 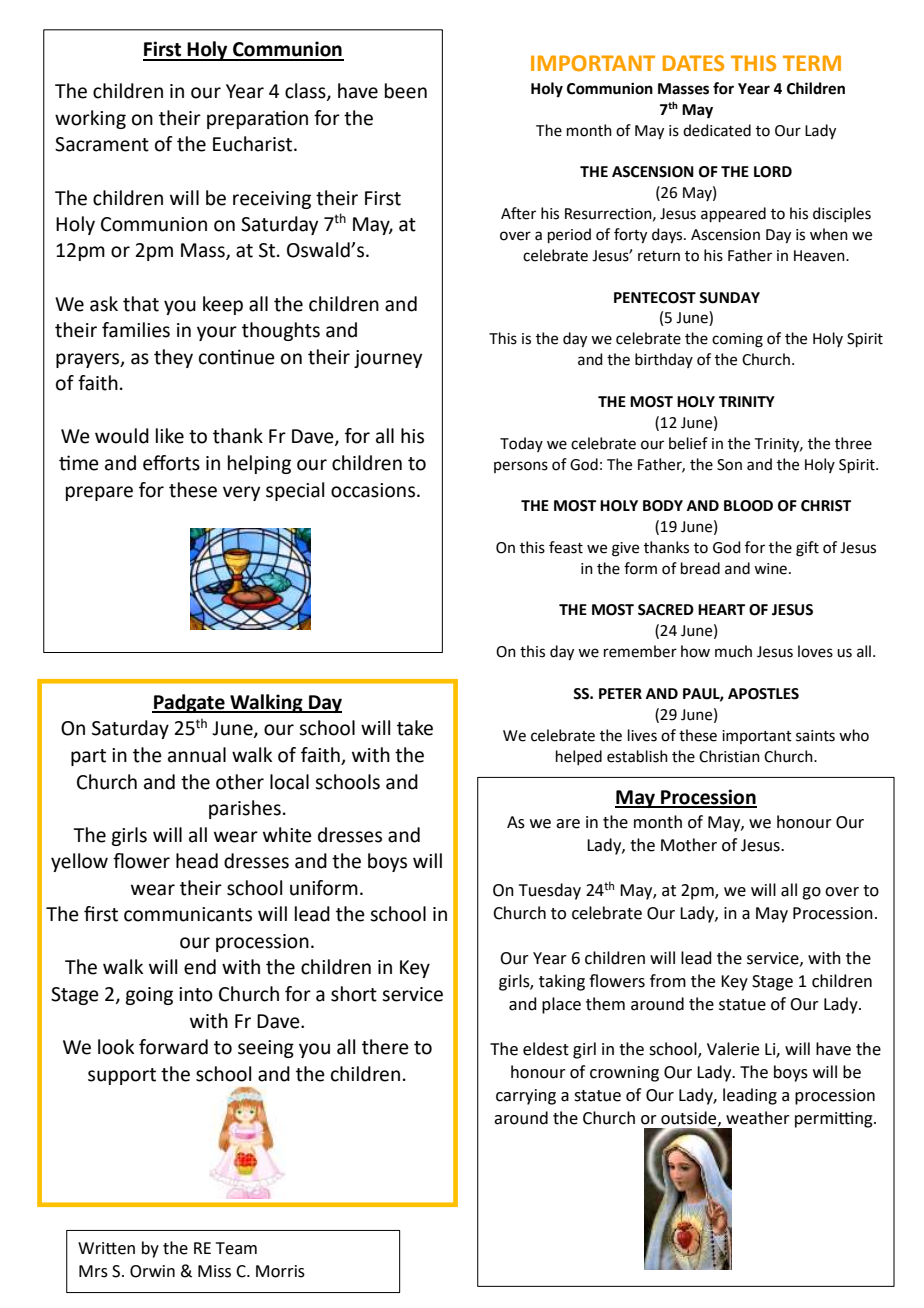 What do you see at coordinates (733, 651) in the document?
I see `much` at bounding box center [733, 651].
